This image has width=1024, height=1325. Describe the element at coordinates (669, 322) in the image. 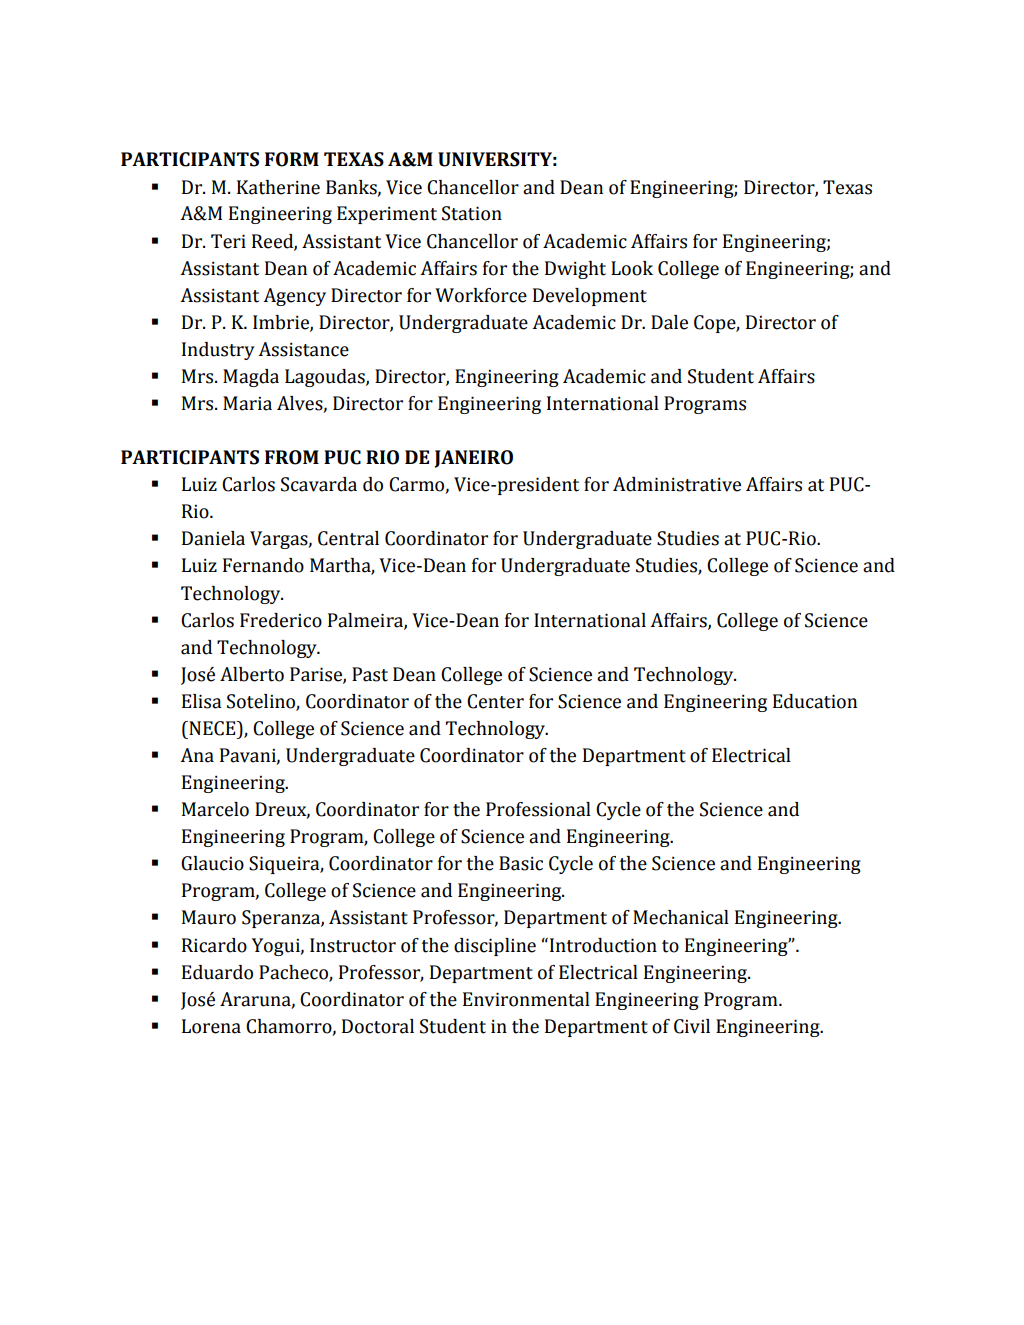

I see `Dale` at that location.
